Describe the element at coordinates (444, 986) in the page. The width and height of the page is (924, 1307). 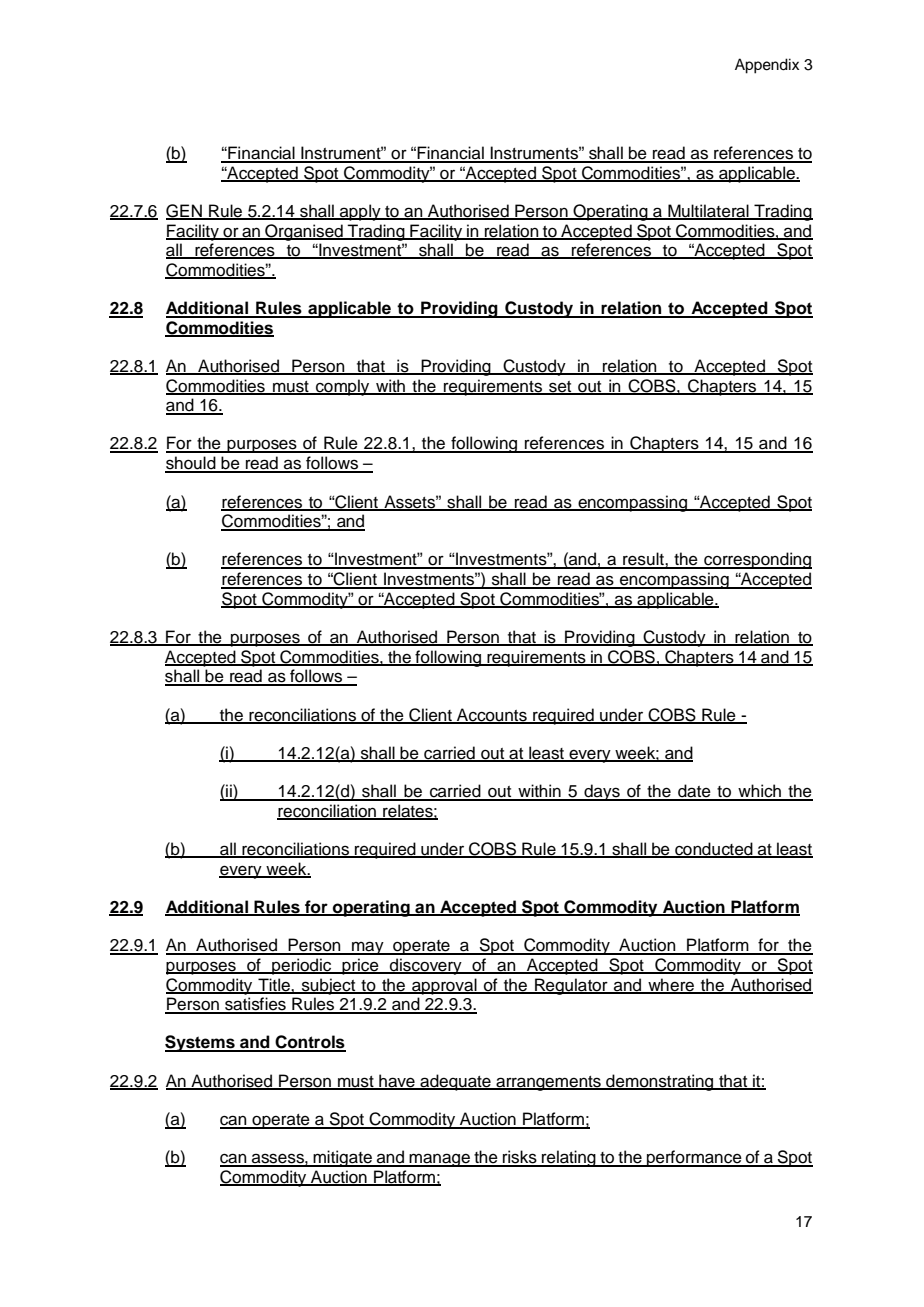
I see `approval` at that location.
